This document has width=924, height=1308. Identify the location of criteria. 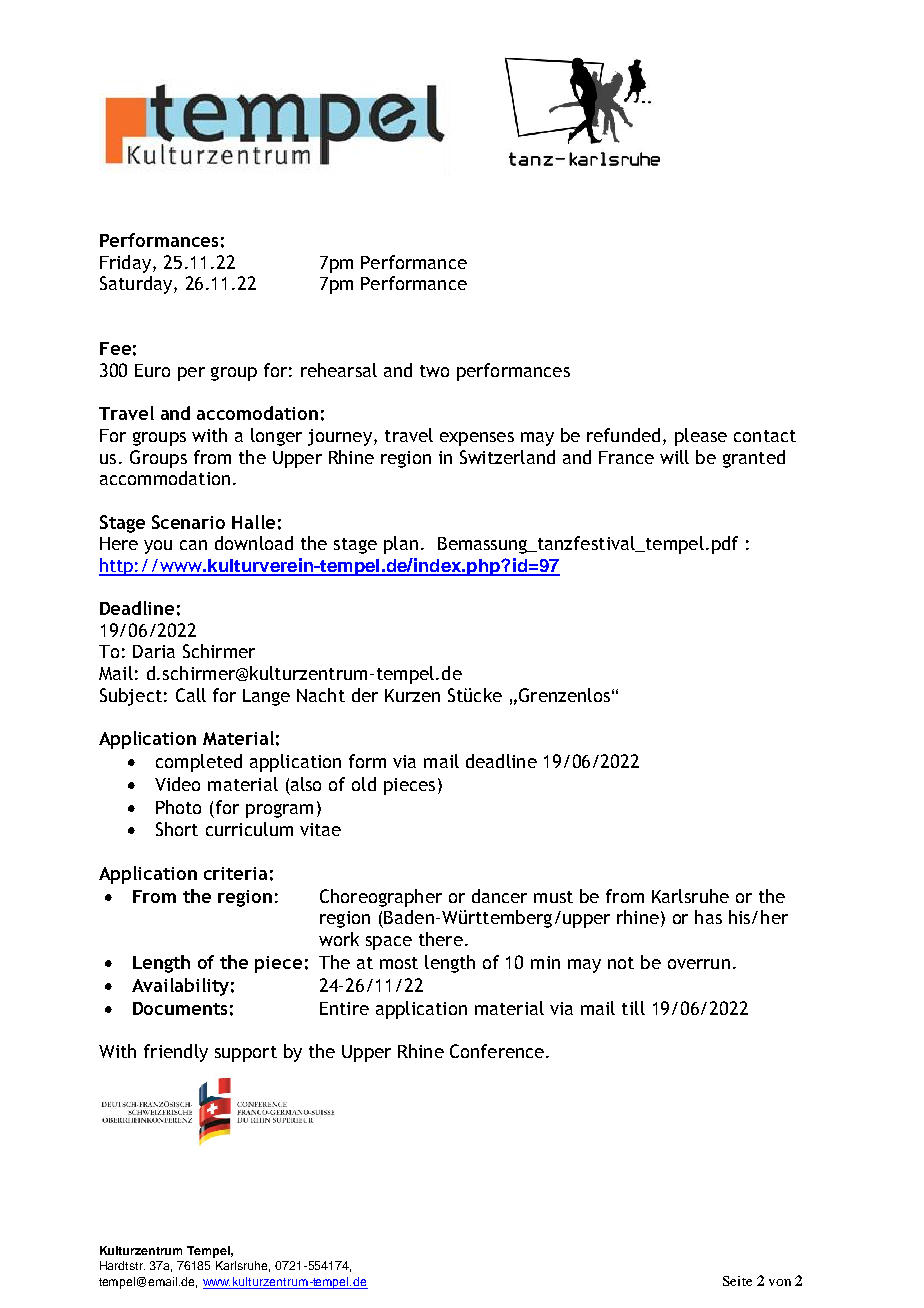
(235, 873).
